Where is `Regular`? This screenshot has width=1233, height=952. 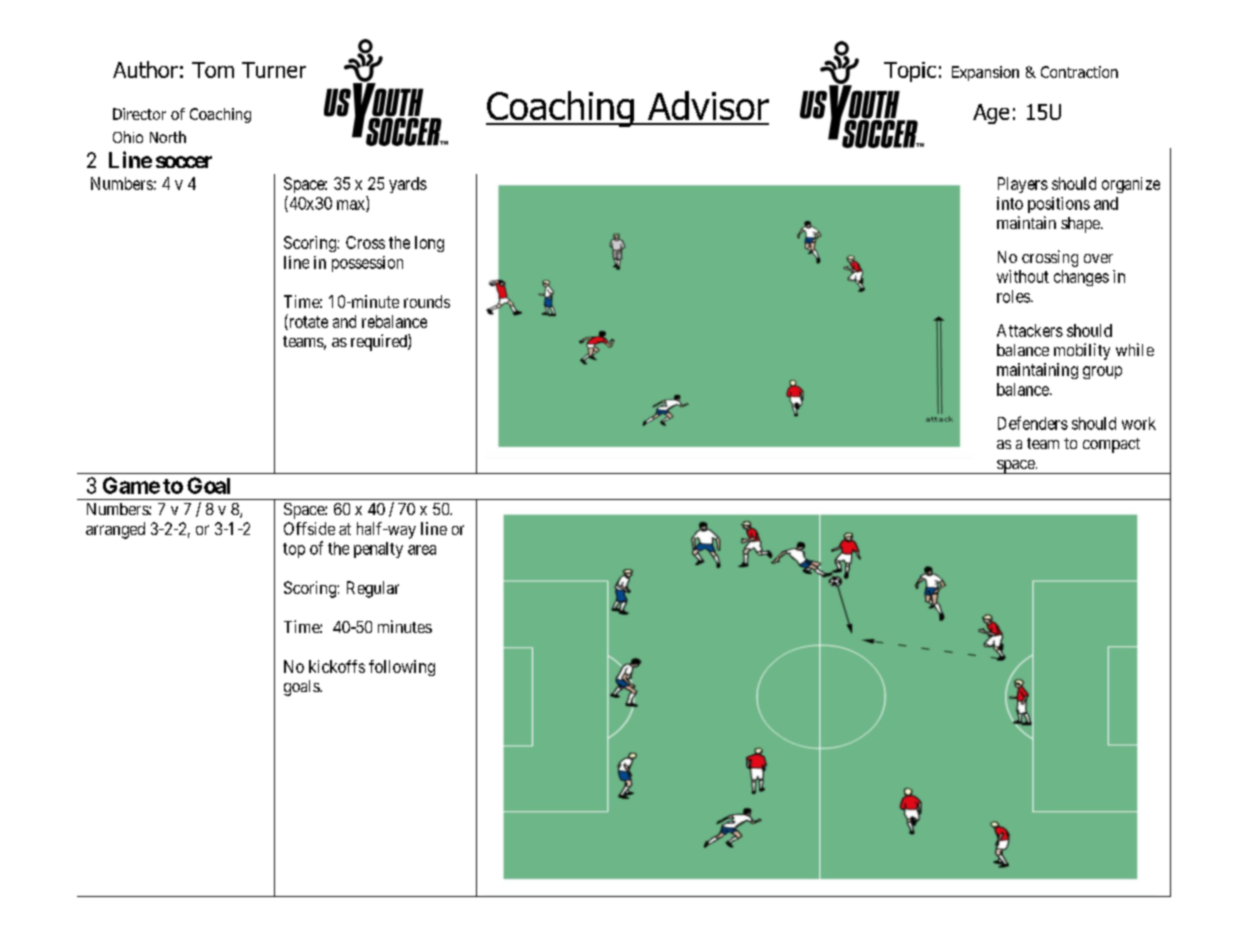
Regular is located at coordinates (373, 589).
